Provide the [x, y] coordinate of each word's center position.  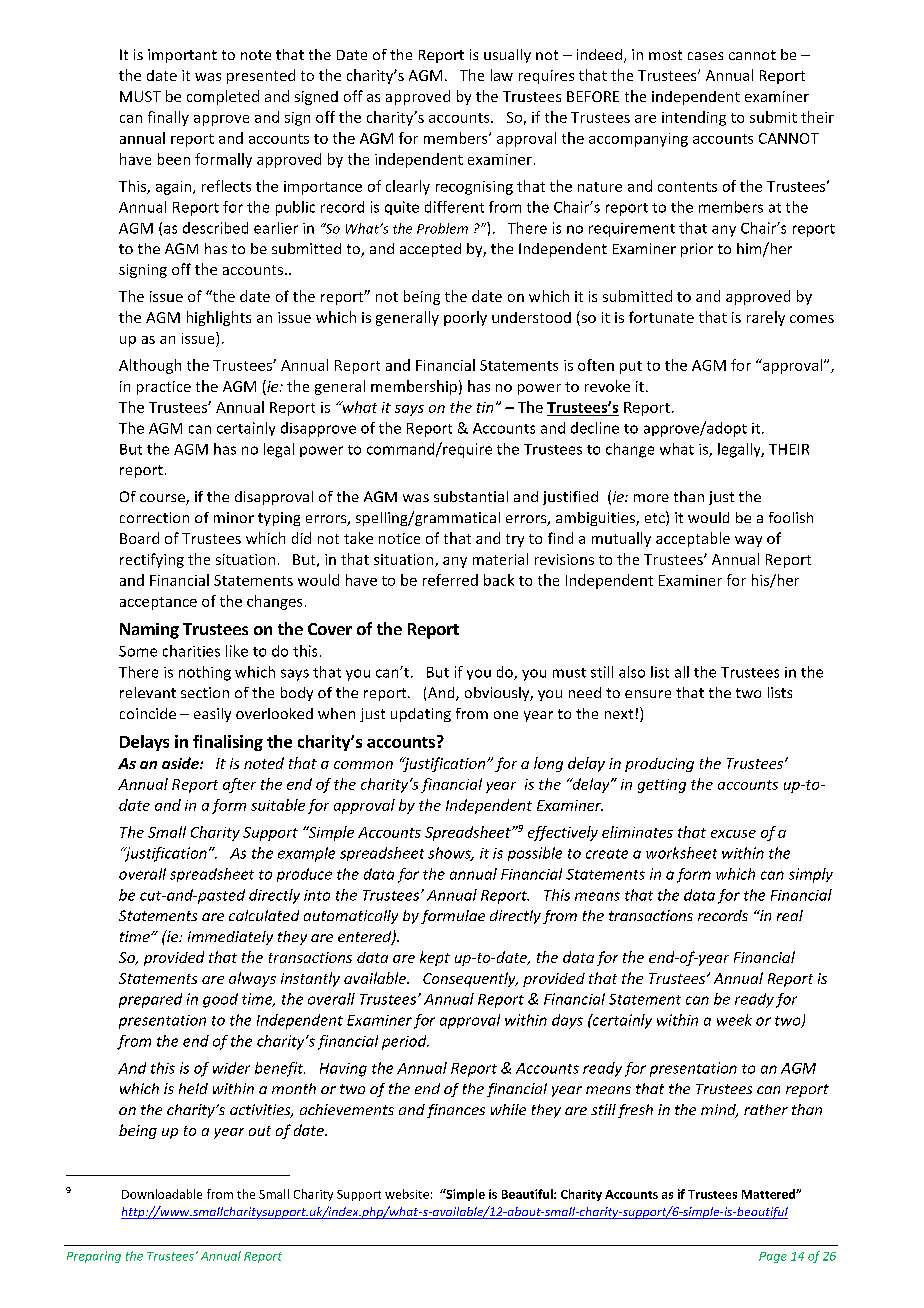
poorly [465, 318]
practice [164, 388]
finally [168, 118]
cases [705, 56]
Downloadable [162, 1194]
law [502, 75]
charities [191, 651]
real [790, 915]
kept [435, 958]
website [407, 1194]
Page [773, 1257]
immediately [230, 938]
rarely [766, 318]
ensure [648, 694]
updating [421, 715]
